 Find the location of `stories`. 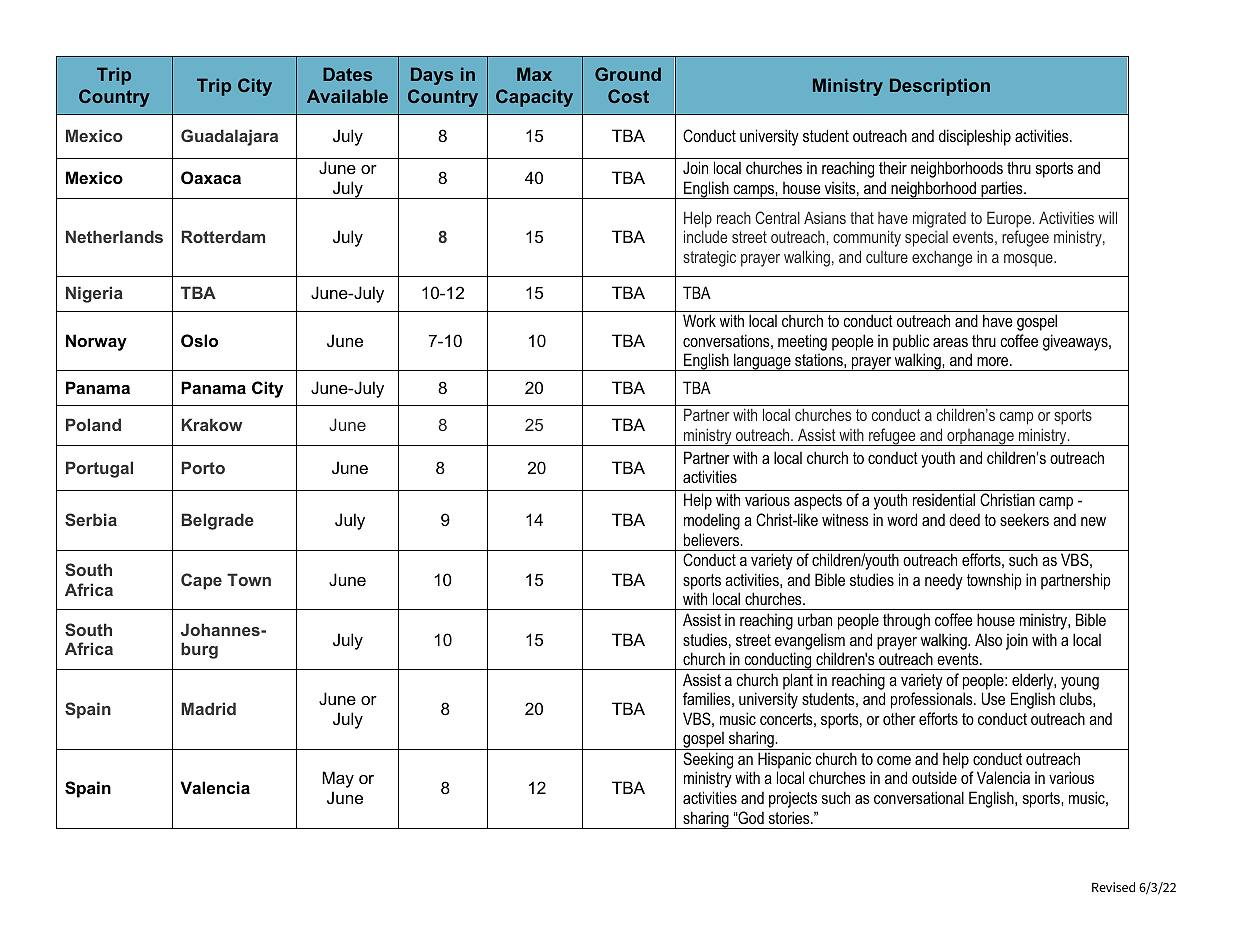

stories is located at coordinates (790, 817).
